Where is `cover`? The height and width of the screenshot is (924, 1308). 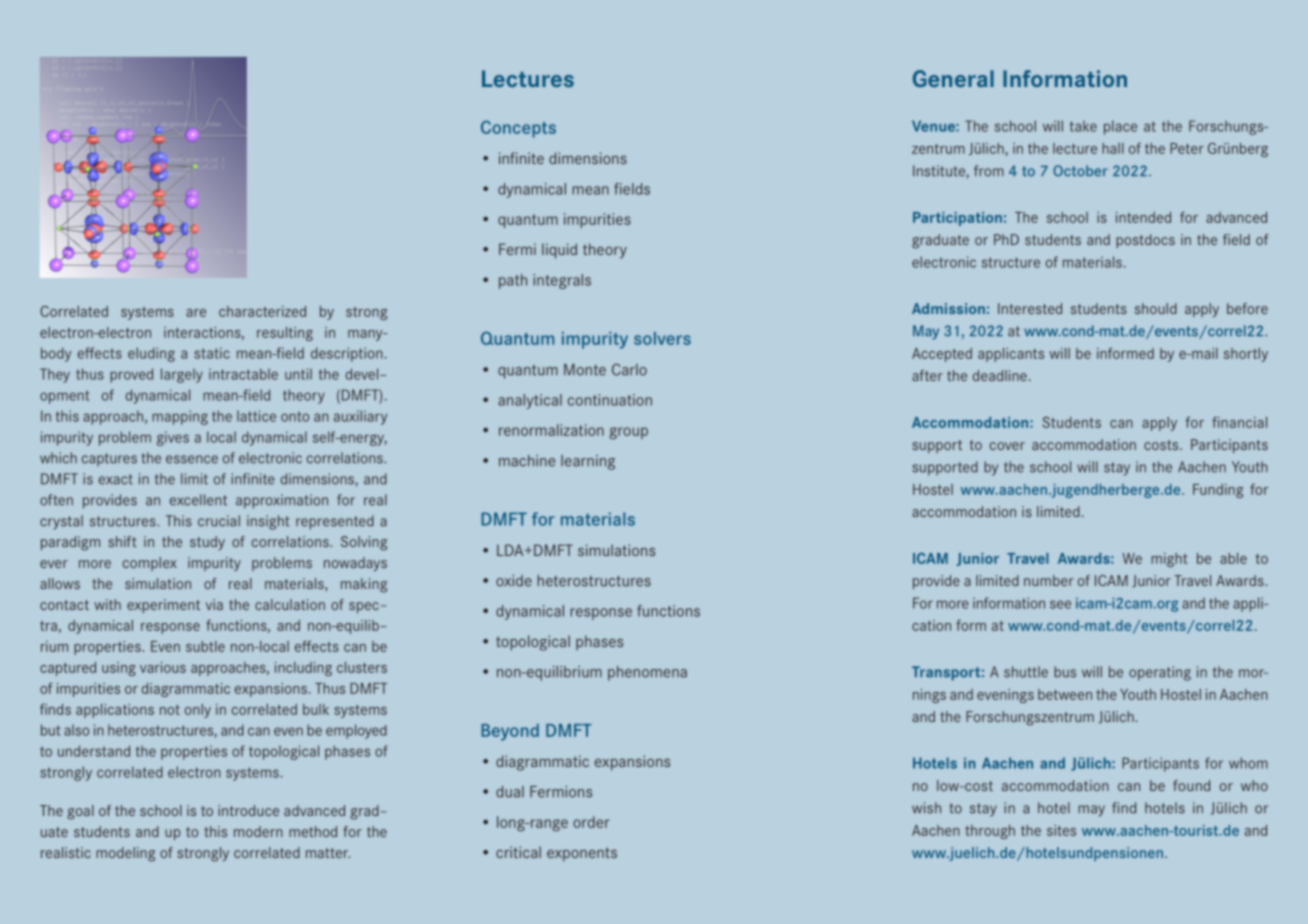
cover is located at coordinates (1007, 446).
